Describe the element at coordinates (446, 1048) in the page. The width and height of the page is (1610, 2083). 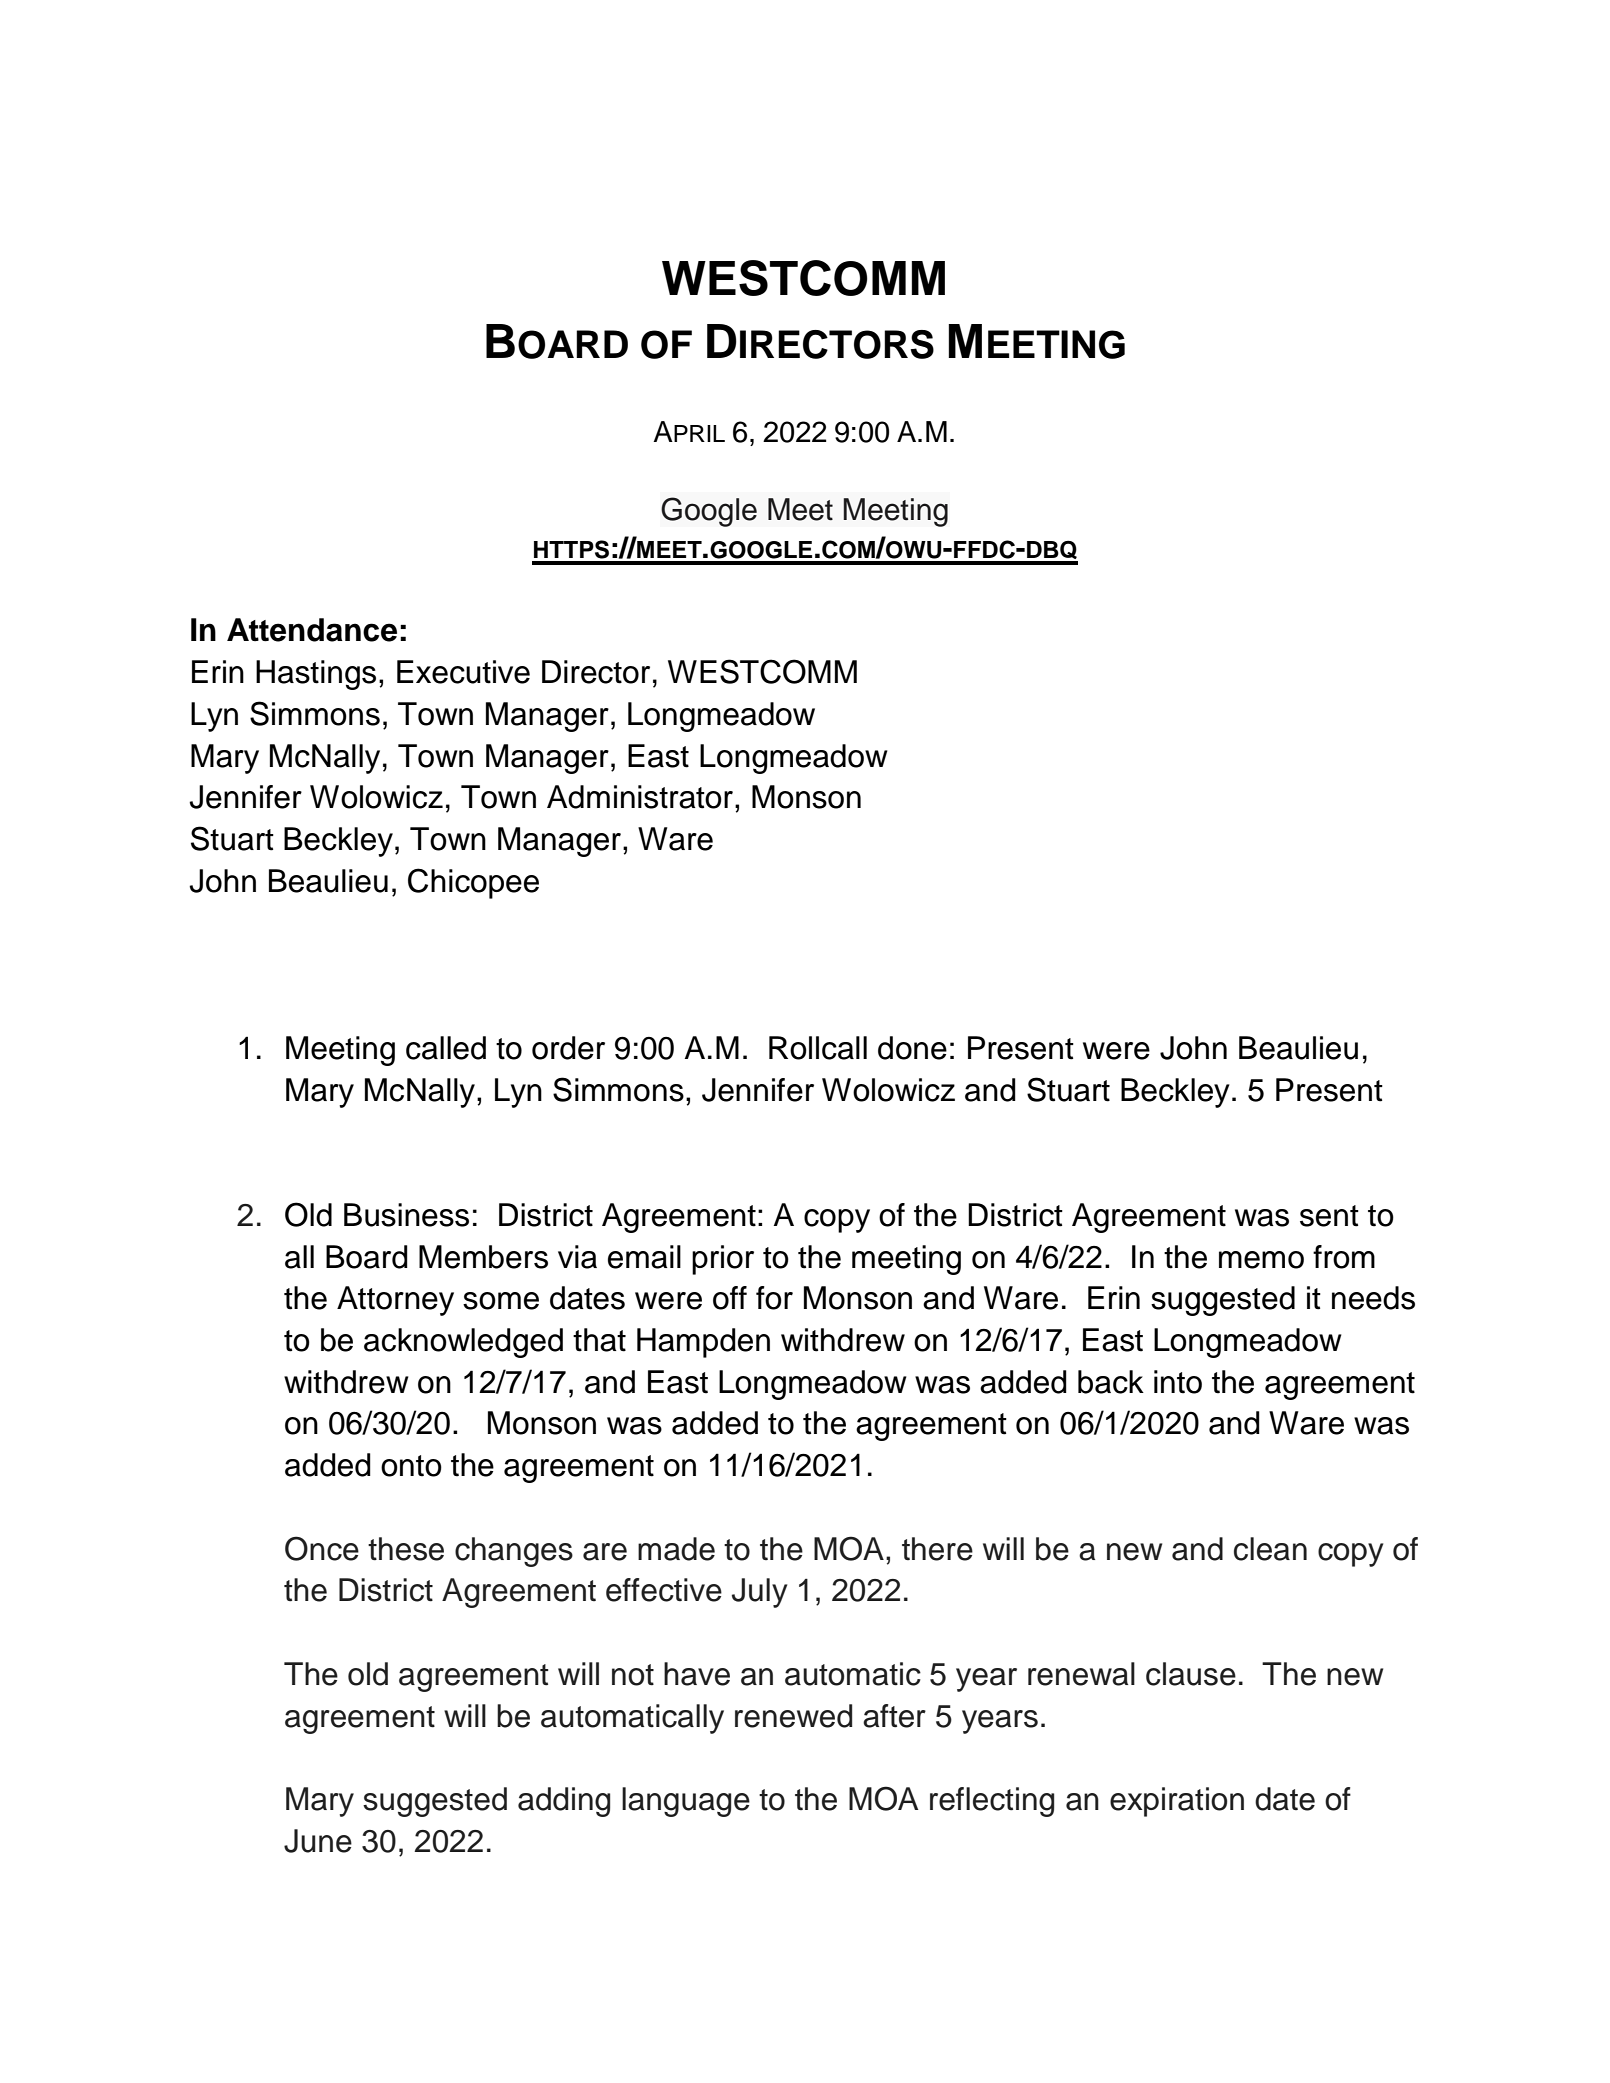
I see `called` at that location.
